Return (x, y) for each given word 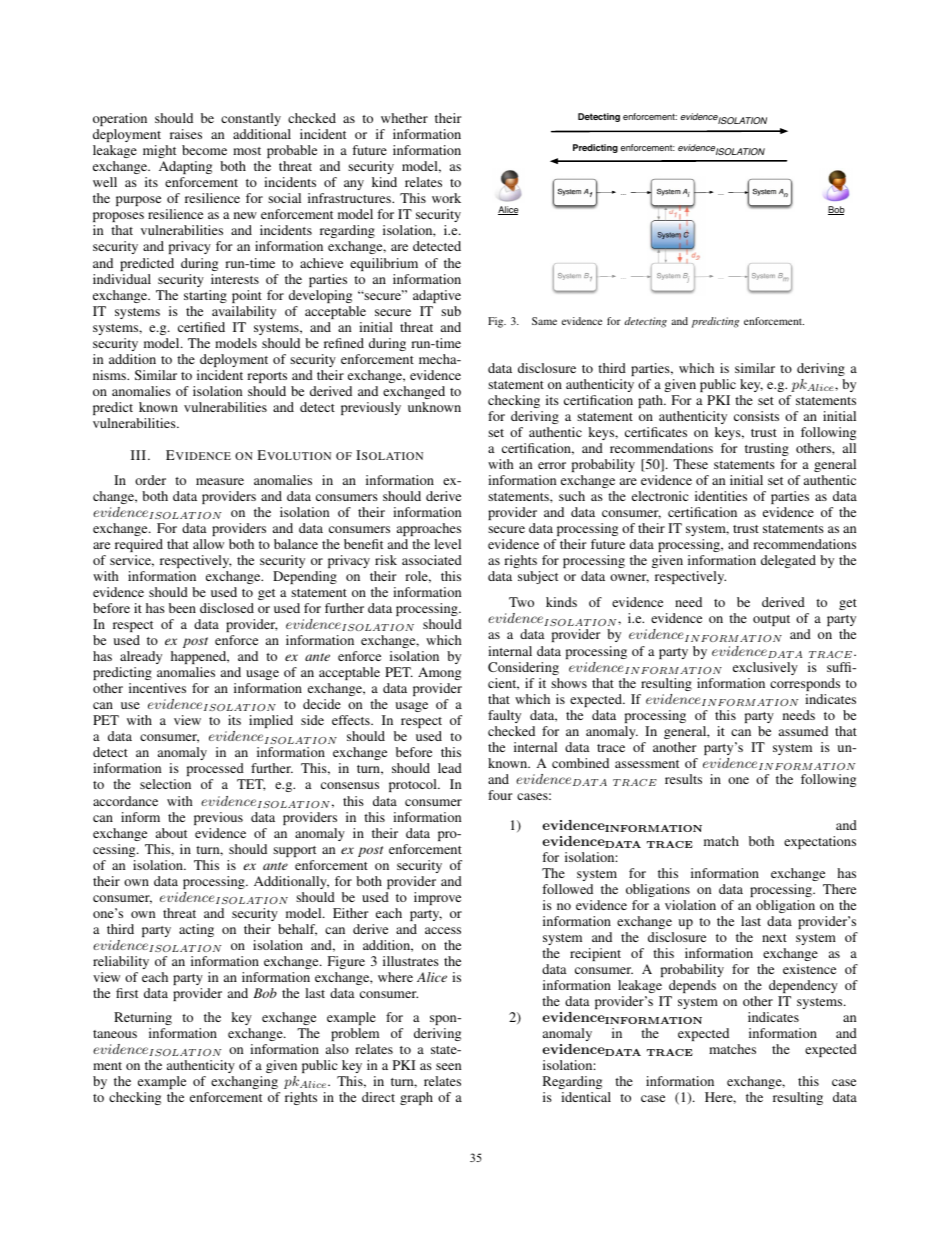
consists (756, 416)
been (182, 608)
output (771, 620)
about (171, 833)
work (446, 198)
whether (404, 118)
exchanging (244, 1082)
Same (544, 321)
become (204, 150)
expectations (820, 842)
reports (267, 377)
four (500, 795)
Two (521, 602)
